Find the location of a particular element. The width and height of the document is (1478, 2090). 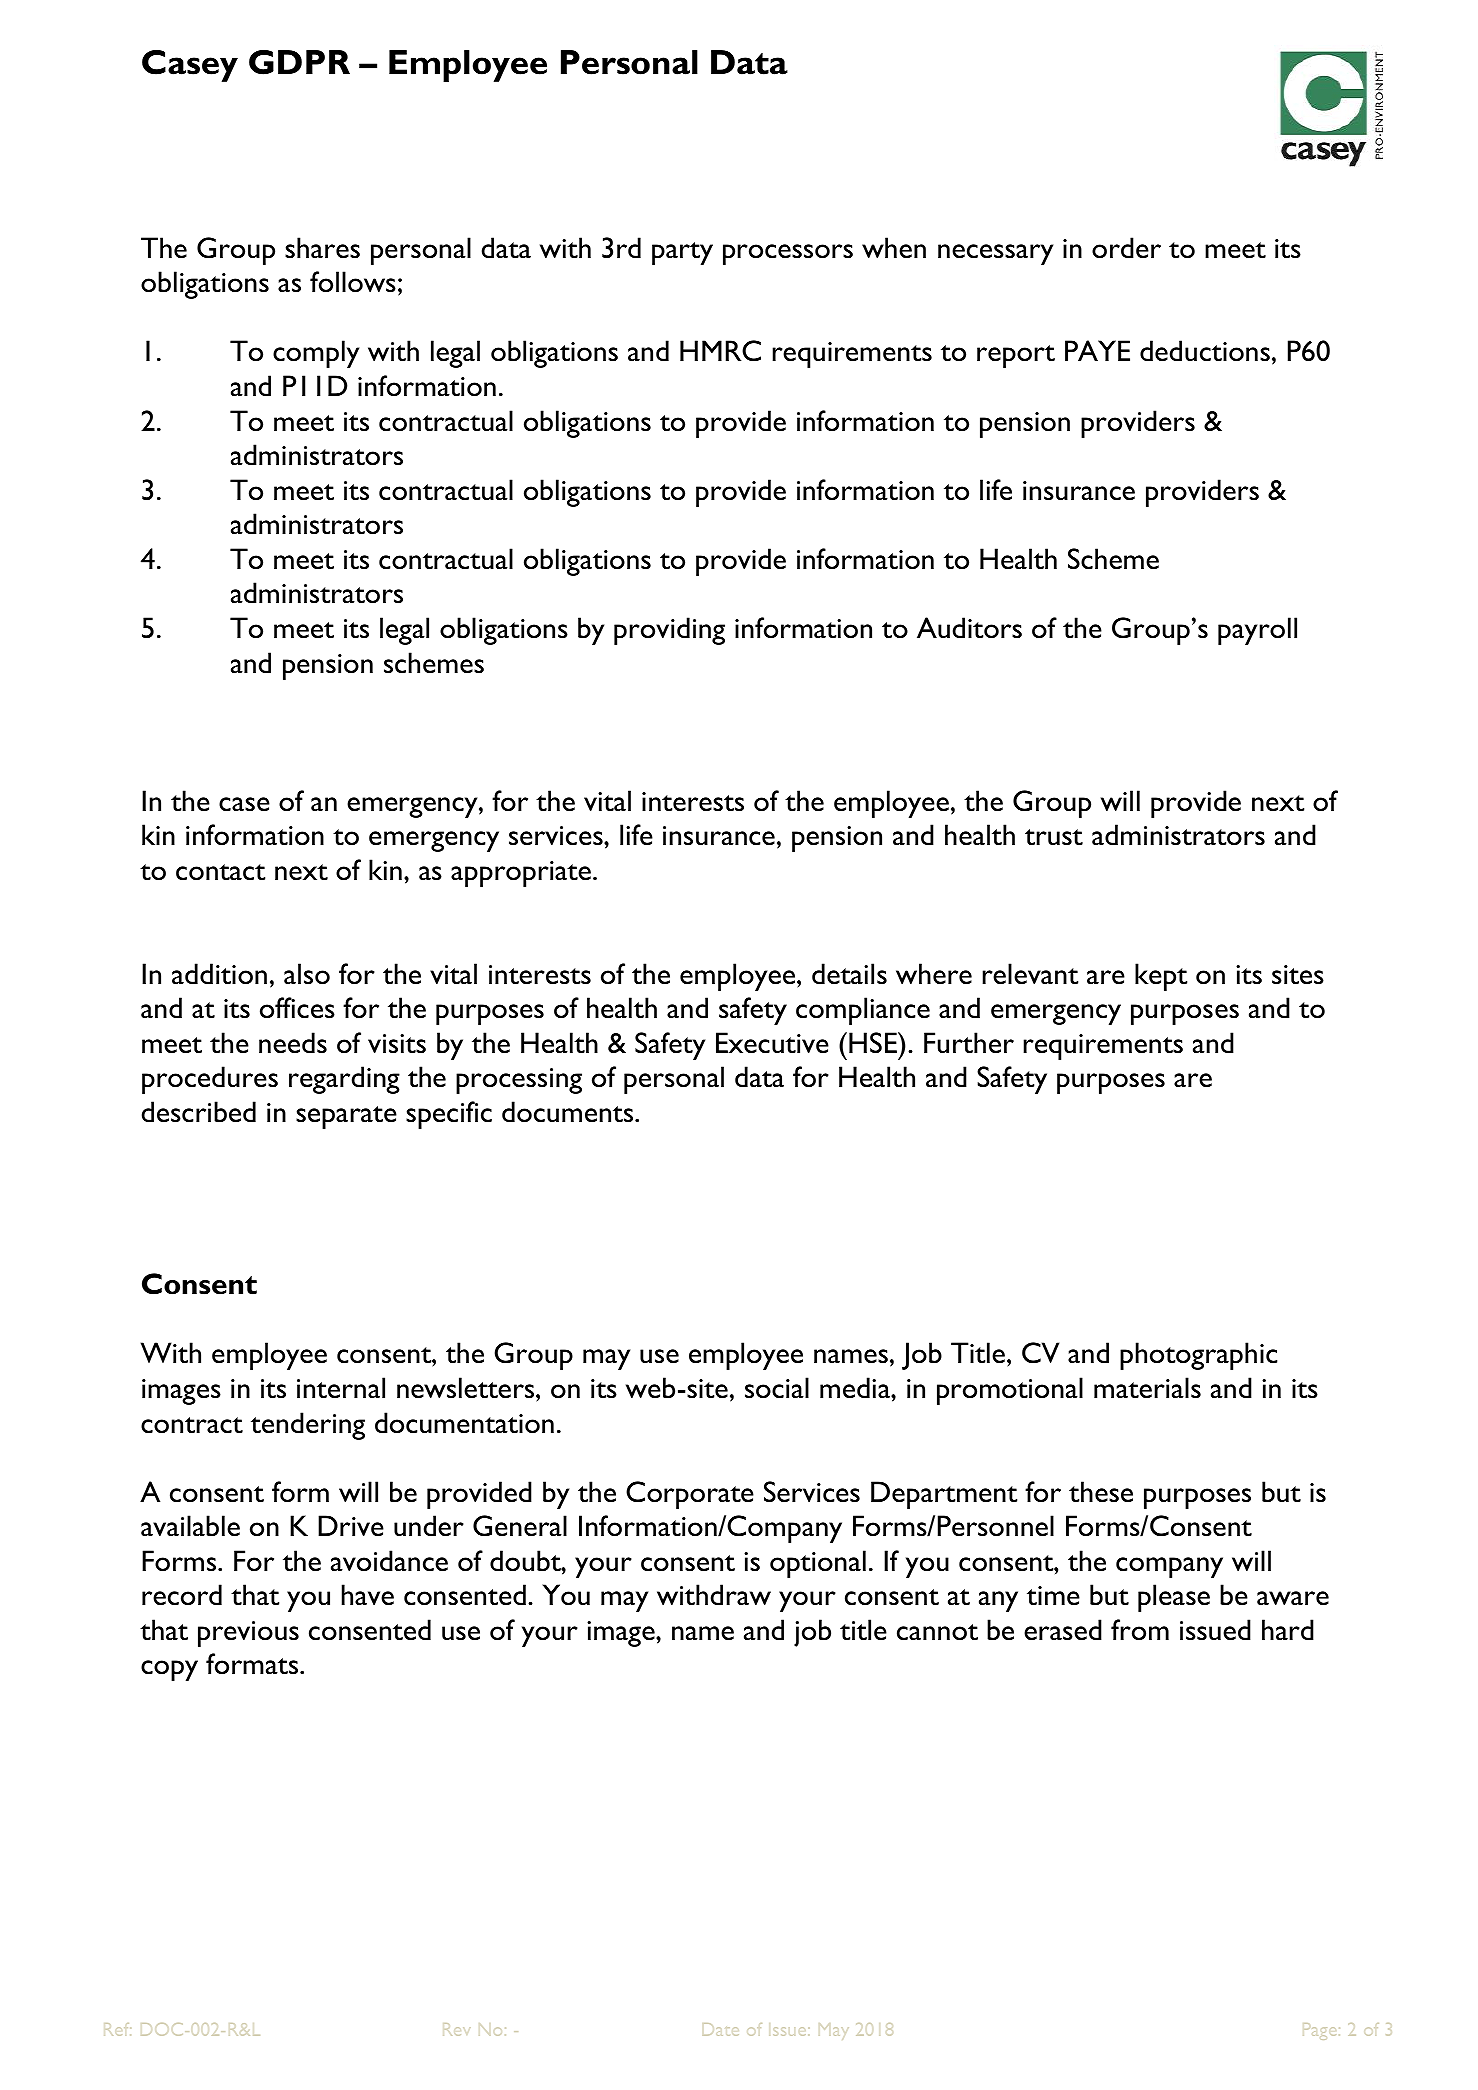

optional is located at coordinates (818, 1564).
